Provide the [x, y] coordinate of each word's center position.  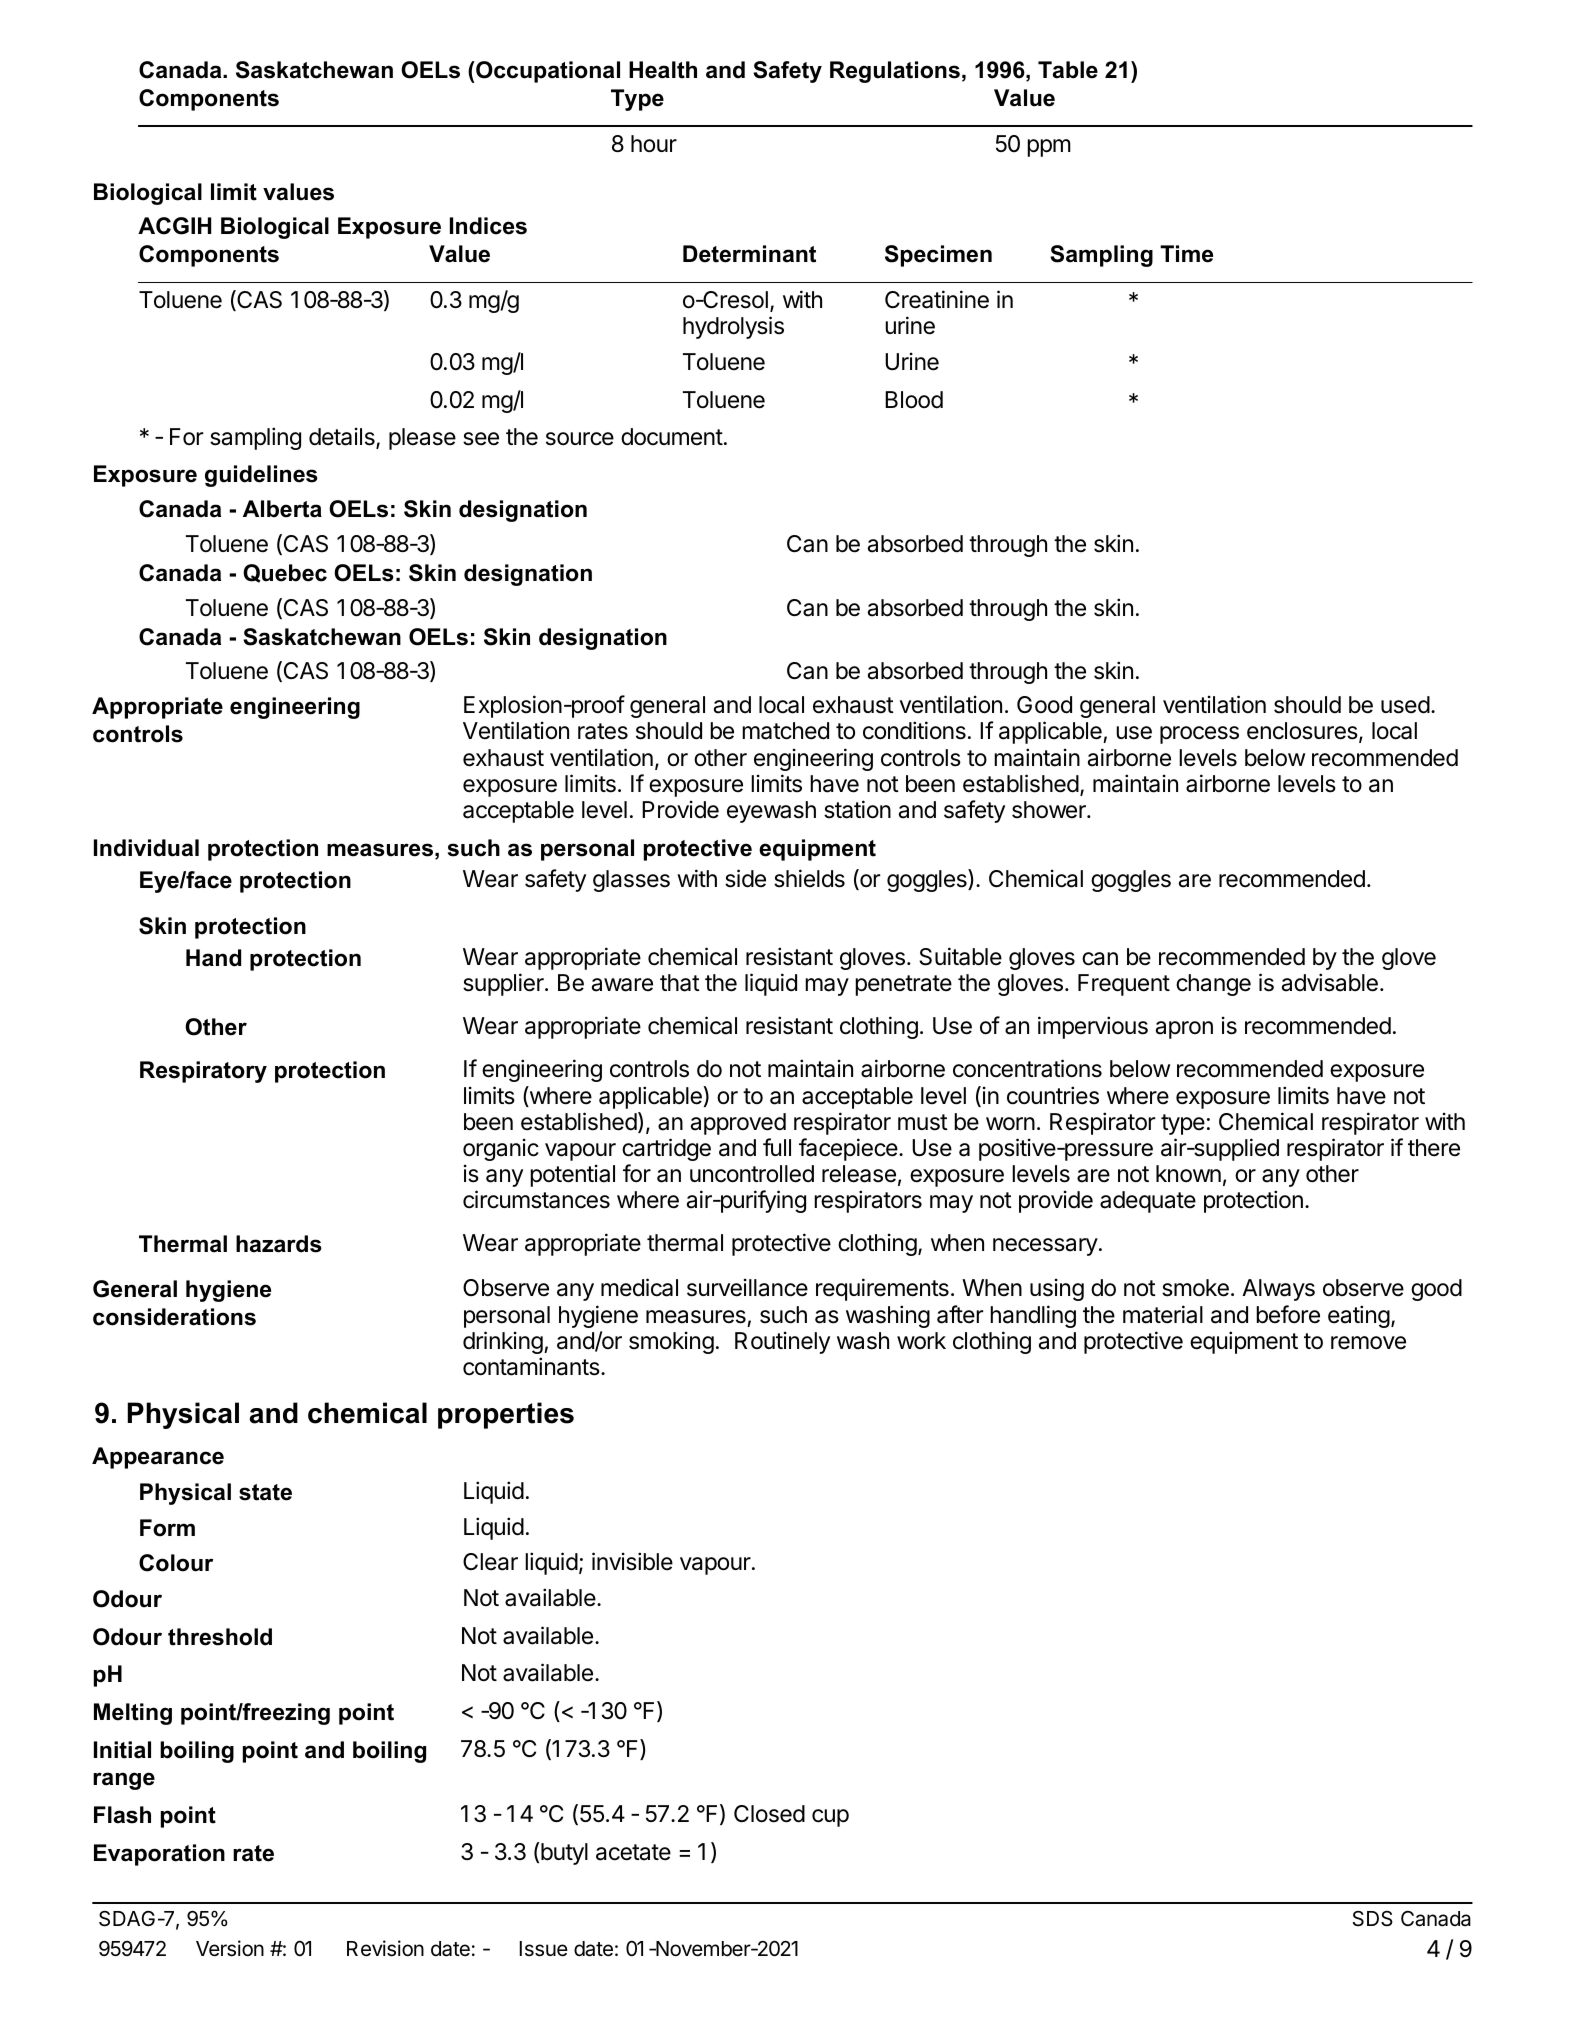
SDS [1373, 1919]
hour [654, 144]
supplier [504, 984]
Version [230, 1948]
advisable [1330, 982]
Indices [488, 226]
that [680, 983]
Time [1186, 254]
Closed [769, 1814]
